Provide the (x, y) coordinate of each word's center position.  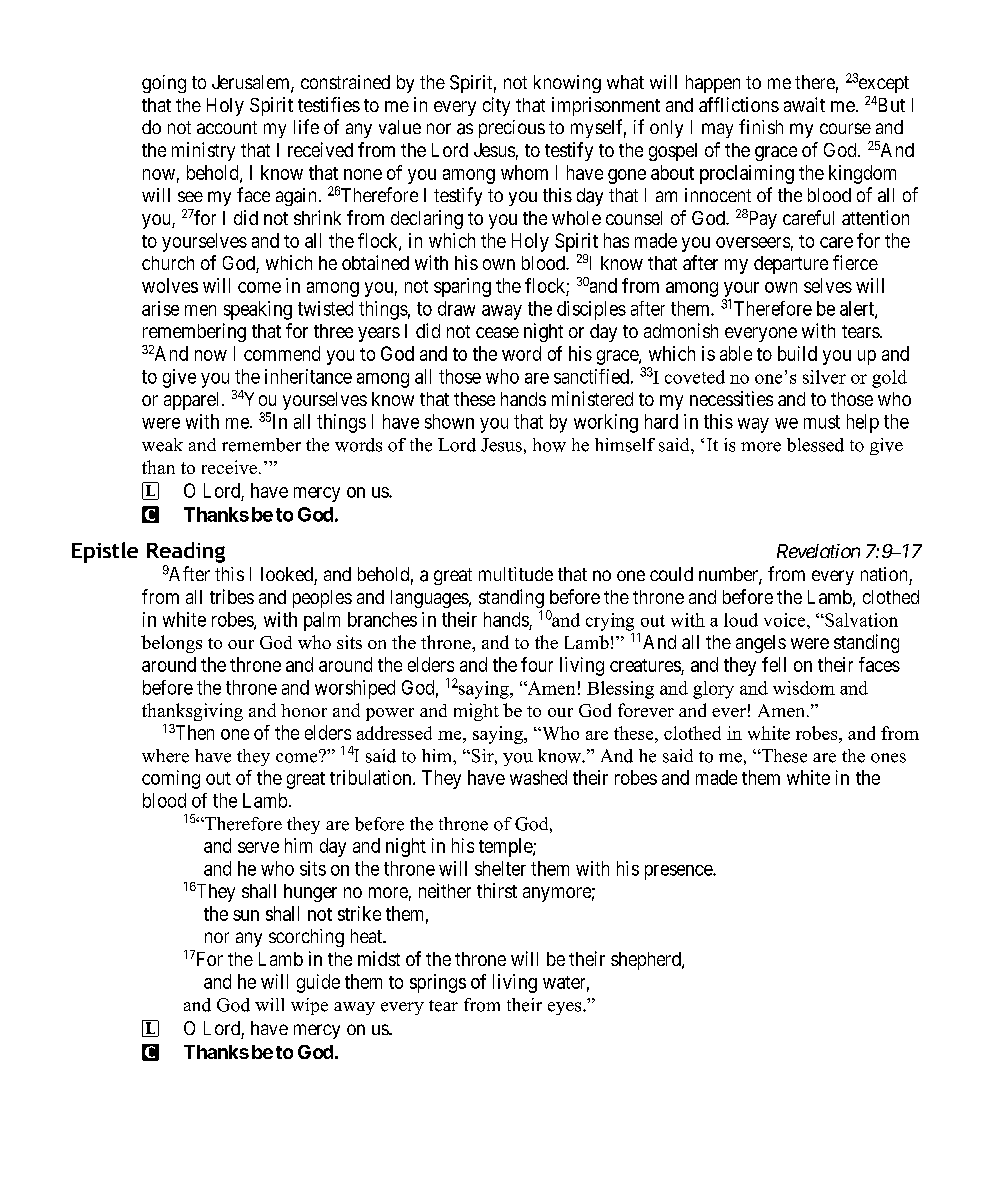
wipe (309, 1006)
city (496, 106)
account (227, 127)
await (804, 104)
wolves (170, 285)
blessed (815, 445)
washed (538, 777)
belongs (171, 644)
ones (888, 758)
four (537, 664)
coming (171, 779)
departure (791, 265)
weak (162, 445)
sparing (462, 287)
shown (449, 421)
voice (786, 620)
